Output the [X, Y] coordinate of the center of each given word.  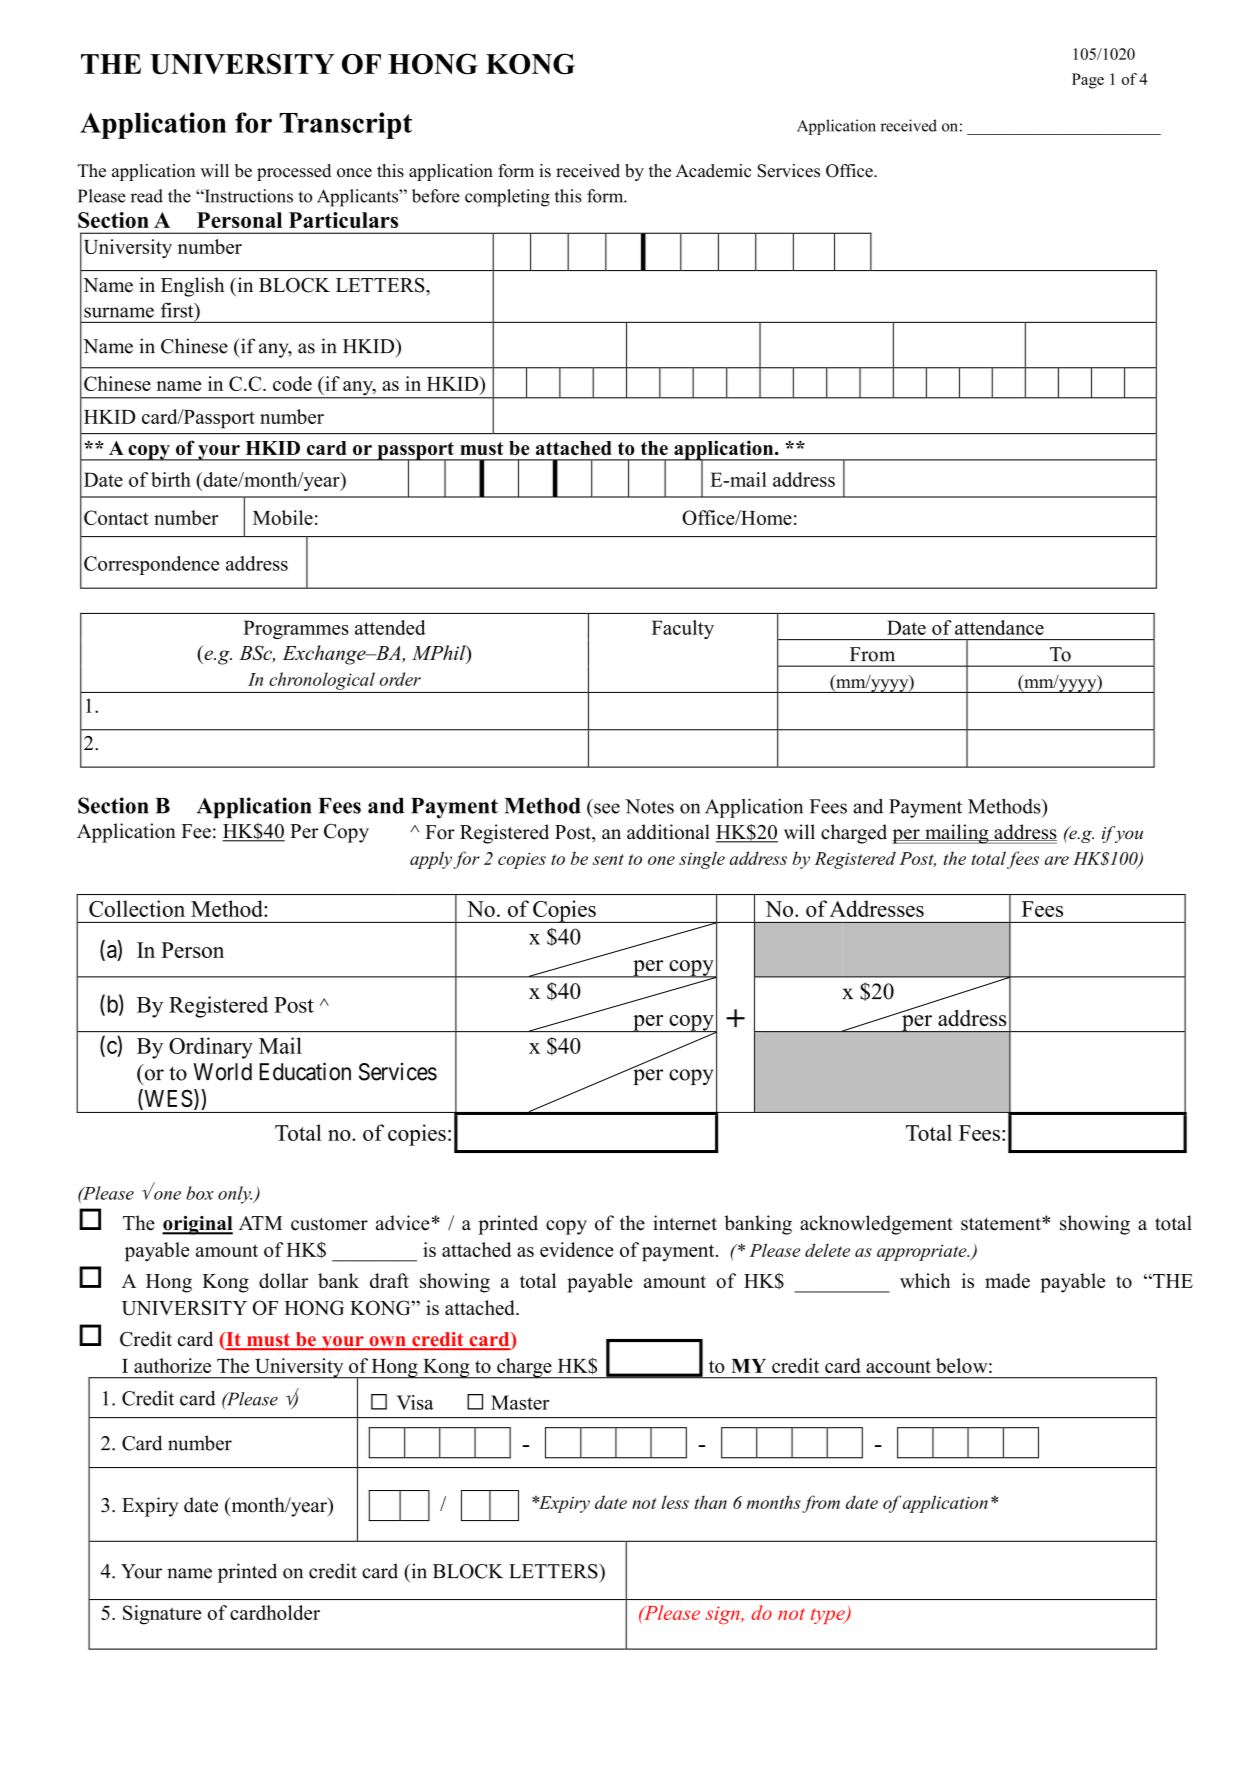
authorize [172, 1365]
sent [608, 859]
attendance [999, 627]
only [235, 1195]
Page [1088, 81]
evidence [577, 1249]
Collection [137, 908]
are [1057, 860]
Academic [713, 171]
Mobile [283, 517]
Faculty [683, 629]
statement [1002, 1224]
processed [294, 172]
